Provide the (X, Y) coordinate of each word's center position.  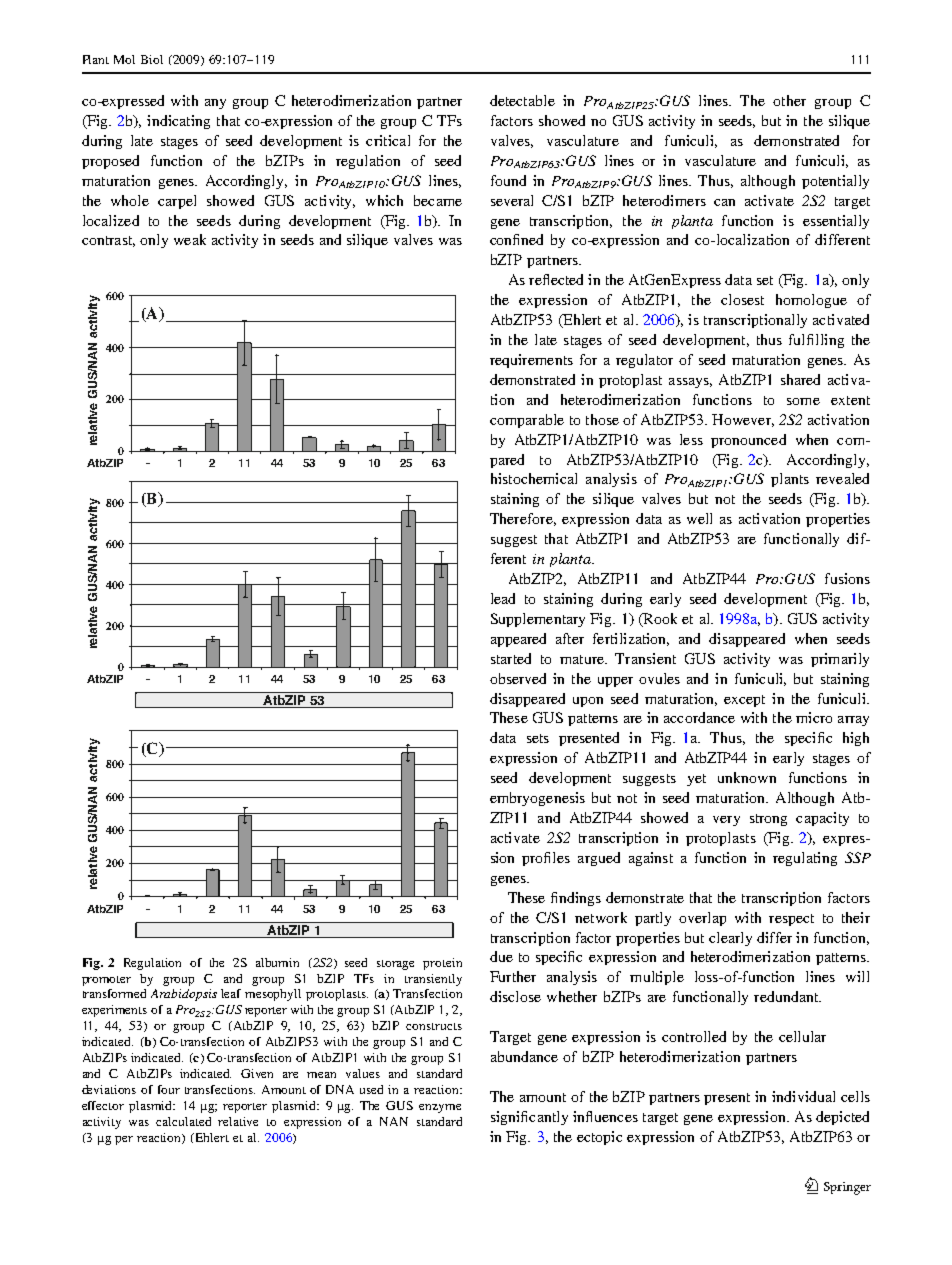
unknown (747, 777)
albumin (277, 962)
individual (803, 1096)
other (789, 100)
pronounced (748, 441)
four (169, 1089)
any (215, 104)
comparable (527, 421)
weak (190, 239)
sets (538, 738)
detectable (522, 100)
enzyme (440, 1108)
